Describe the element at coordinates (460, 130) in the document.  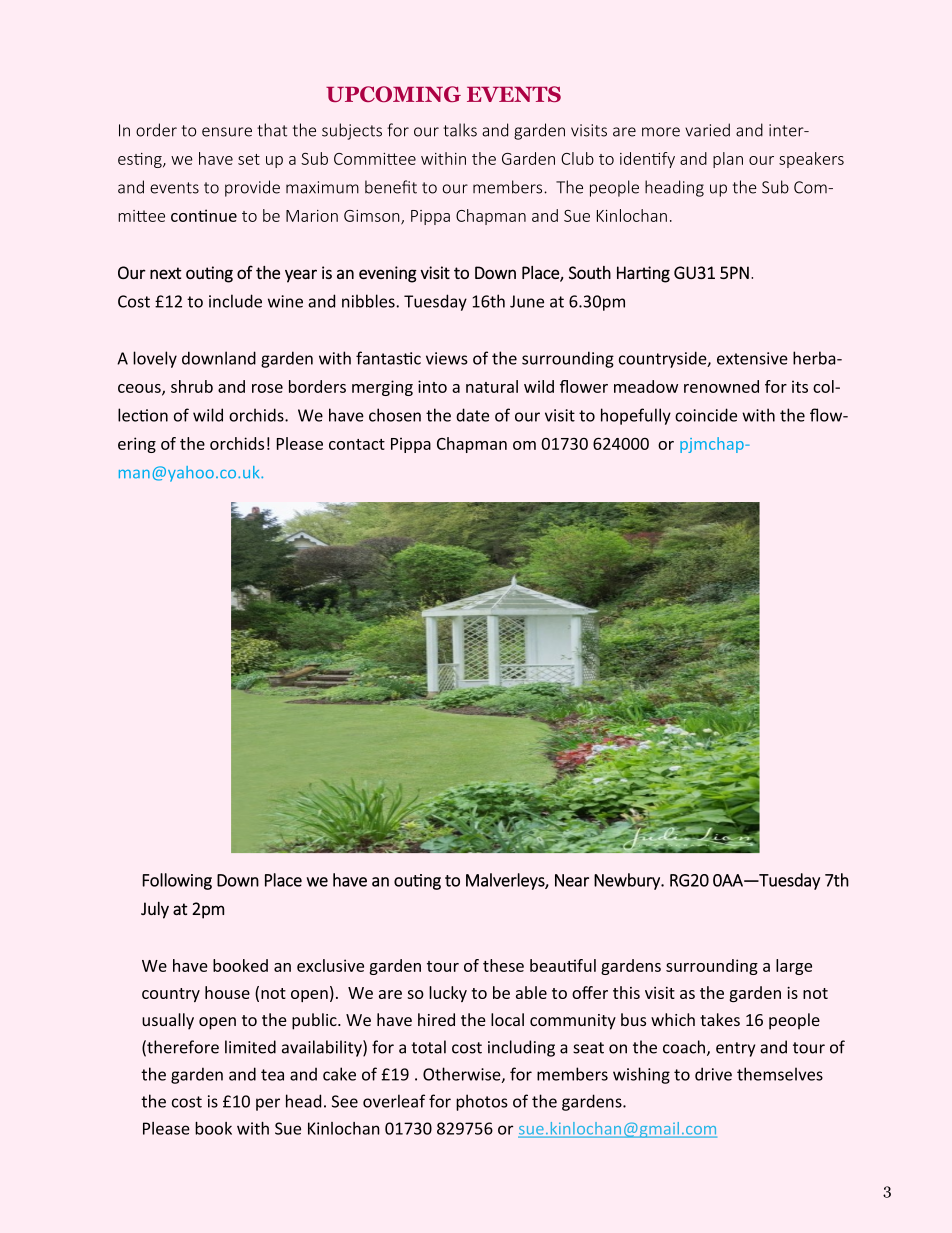
I see `talks` at that location.
